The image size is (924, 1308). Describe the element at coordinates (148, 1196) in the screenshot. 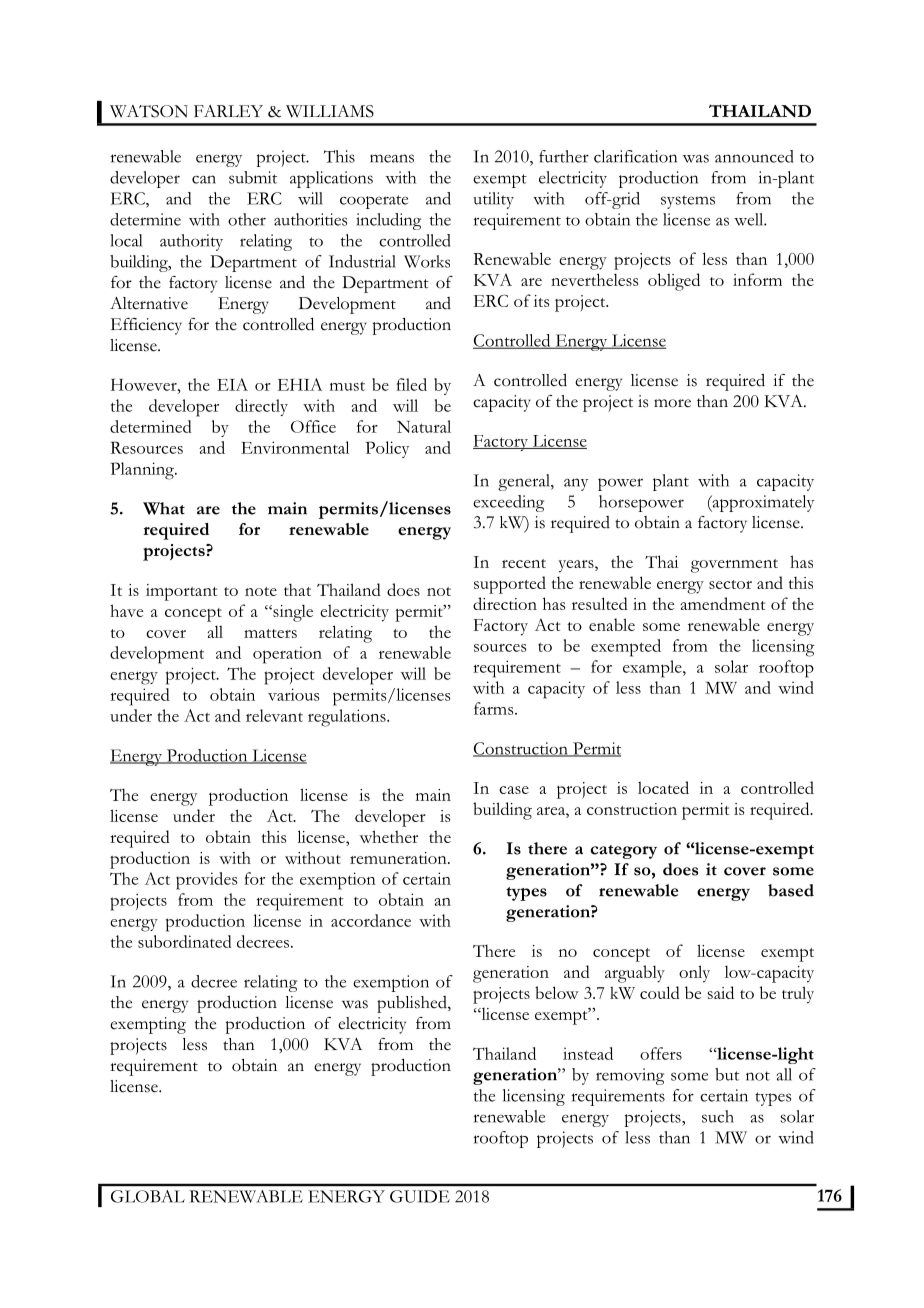

I see `GLOBAL` at that location.
